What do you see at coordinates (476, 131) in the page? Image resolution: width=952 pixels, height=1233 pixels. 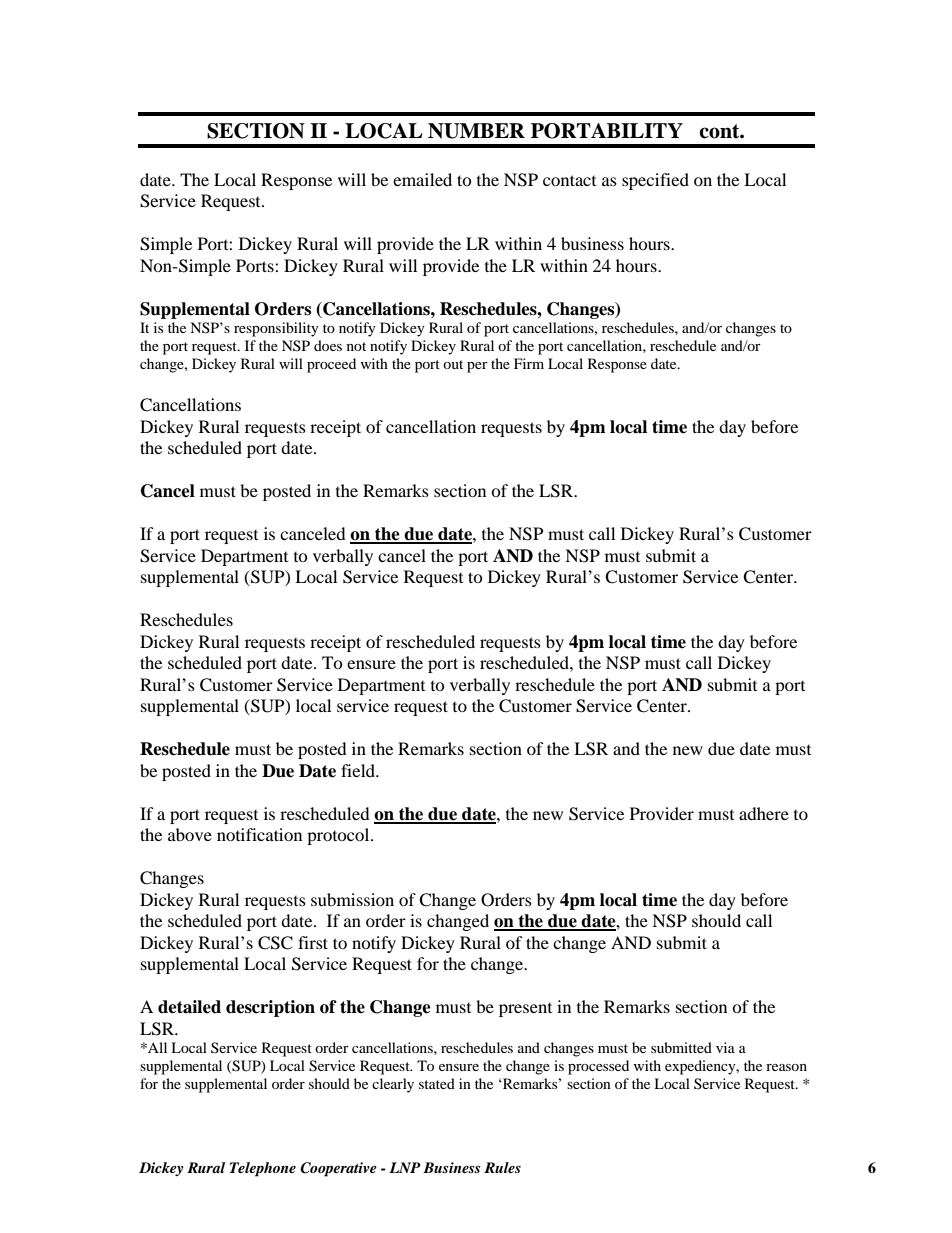 I see `NUMBER` at bounding box center [476, 131].
